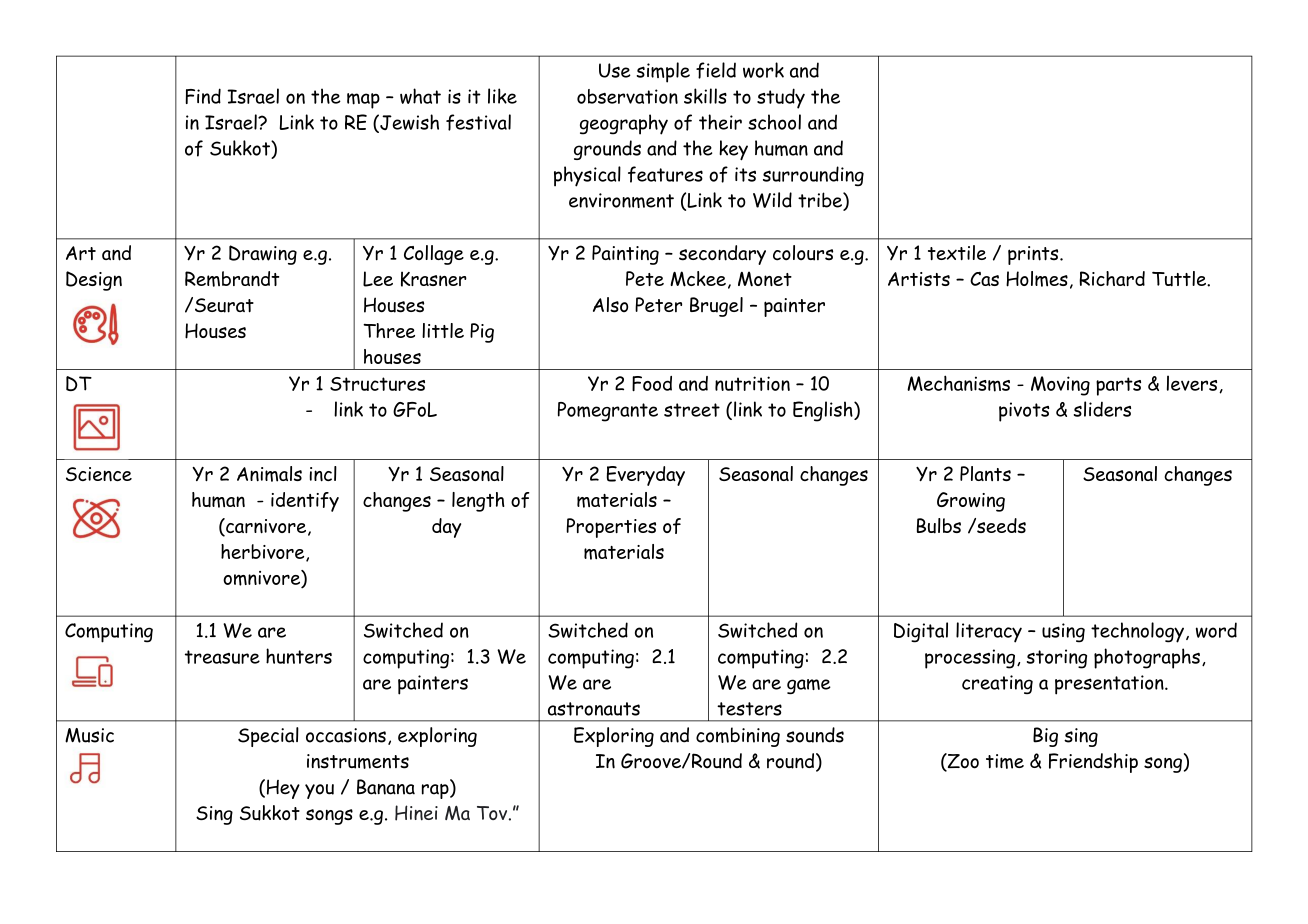  I want to click on Tov, so click(493, 813).
